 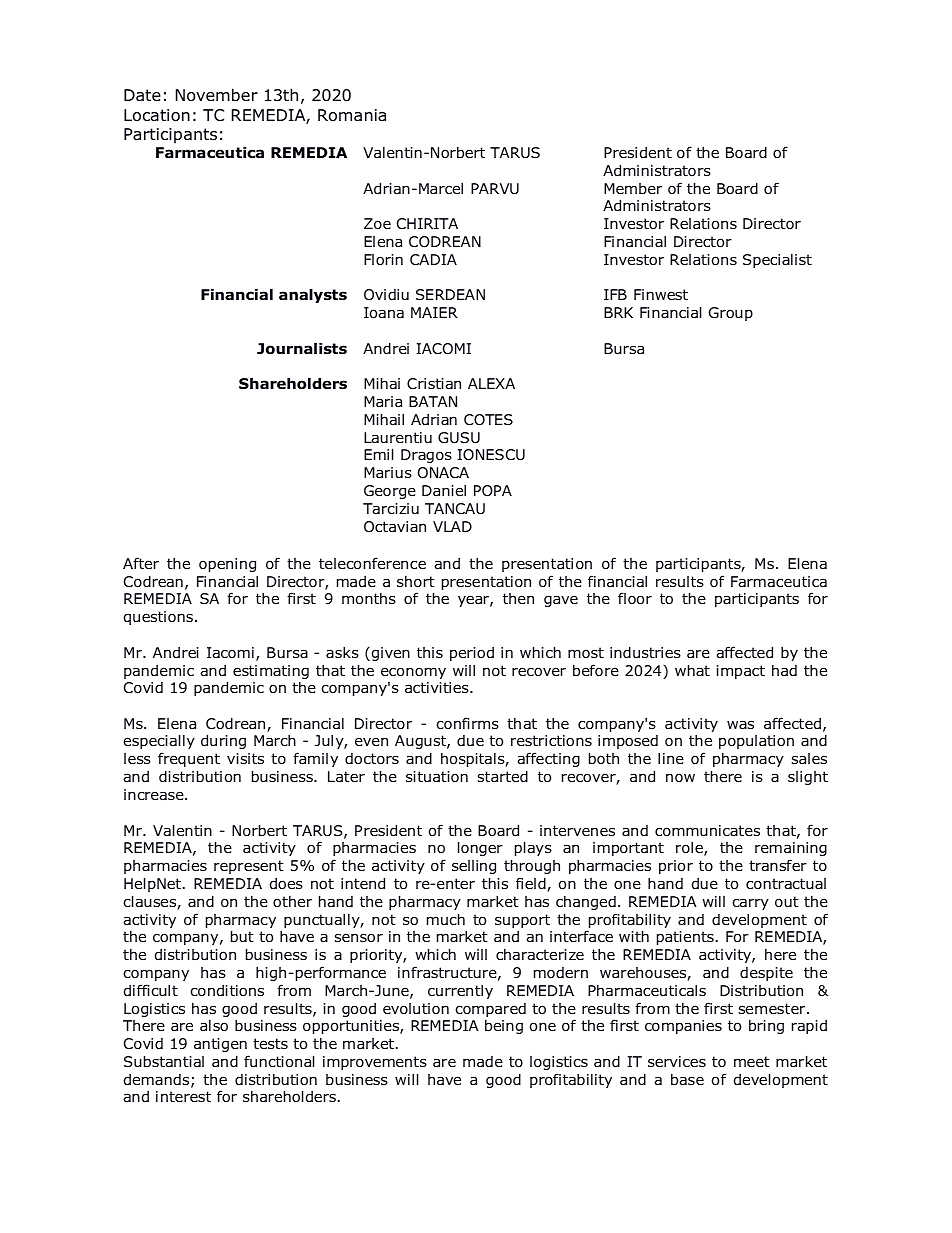 I want to click on antigen, so click(x=220, y=1045).
